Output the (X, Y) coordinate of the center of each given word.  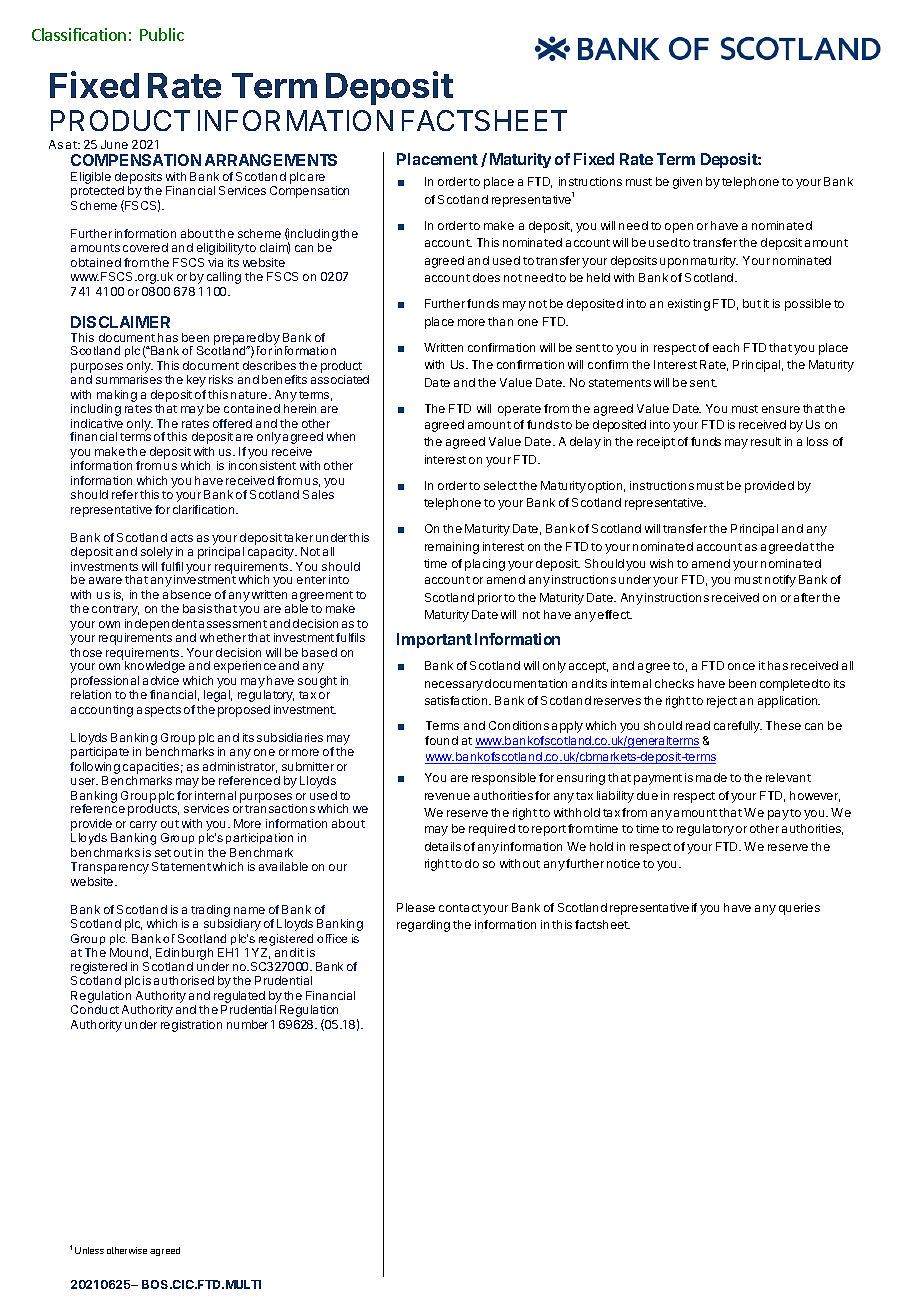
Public (162, 34)
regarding (423, 926)
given (687, 183)
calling (224, 278)
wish (661, 563)
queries (799, 909)
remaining (452, 548)
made (711, 777)
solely (157, 553)
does (486, 277)
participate (100, 753)
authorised (184, 980)
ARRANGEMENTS (271, 160)
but (752, 303)
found (441, 740)
